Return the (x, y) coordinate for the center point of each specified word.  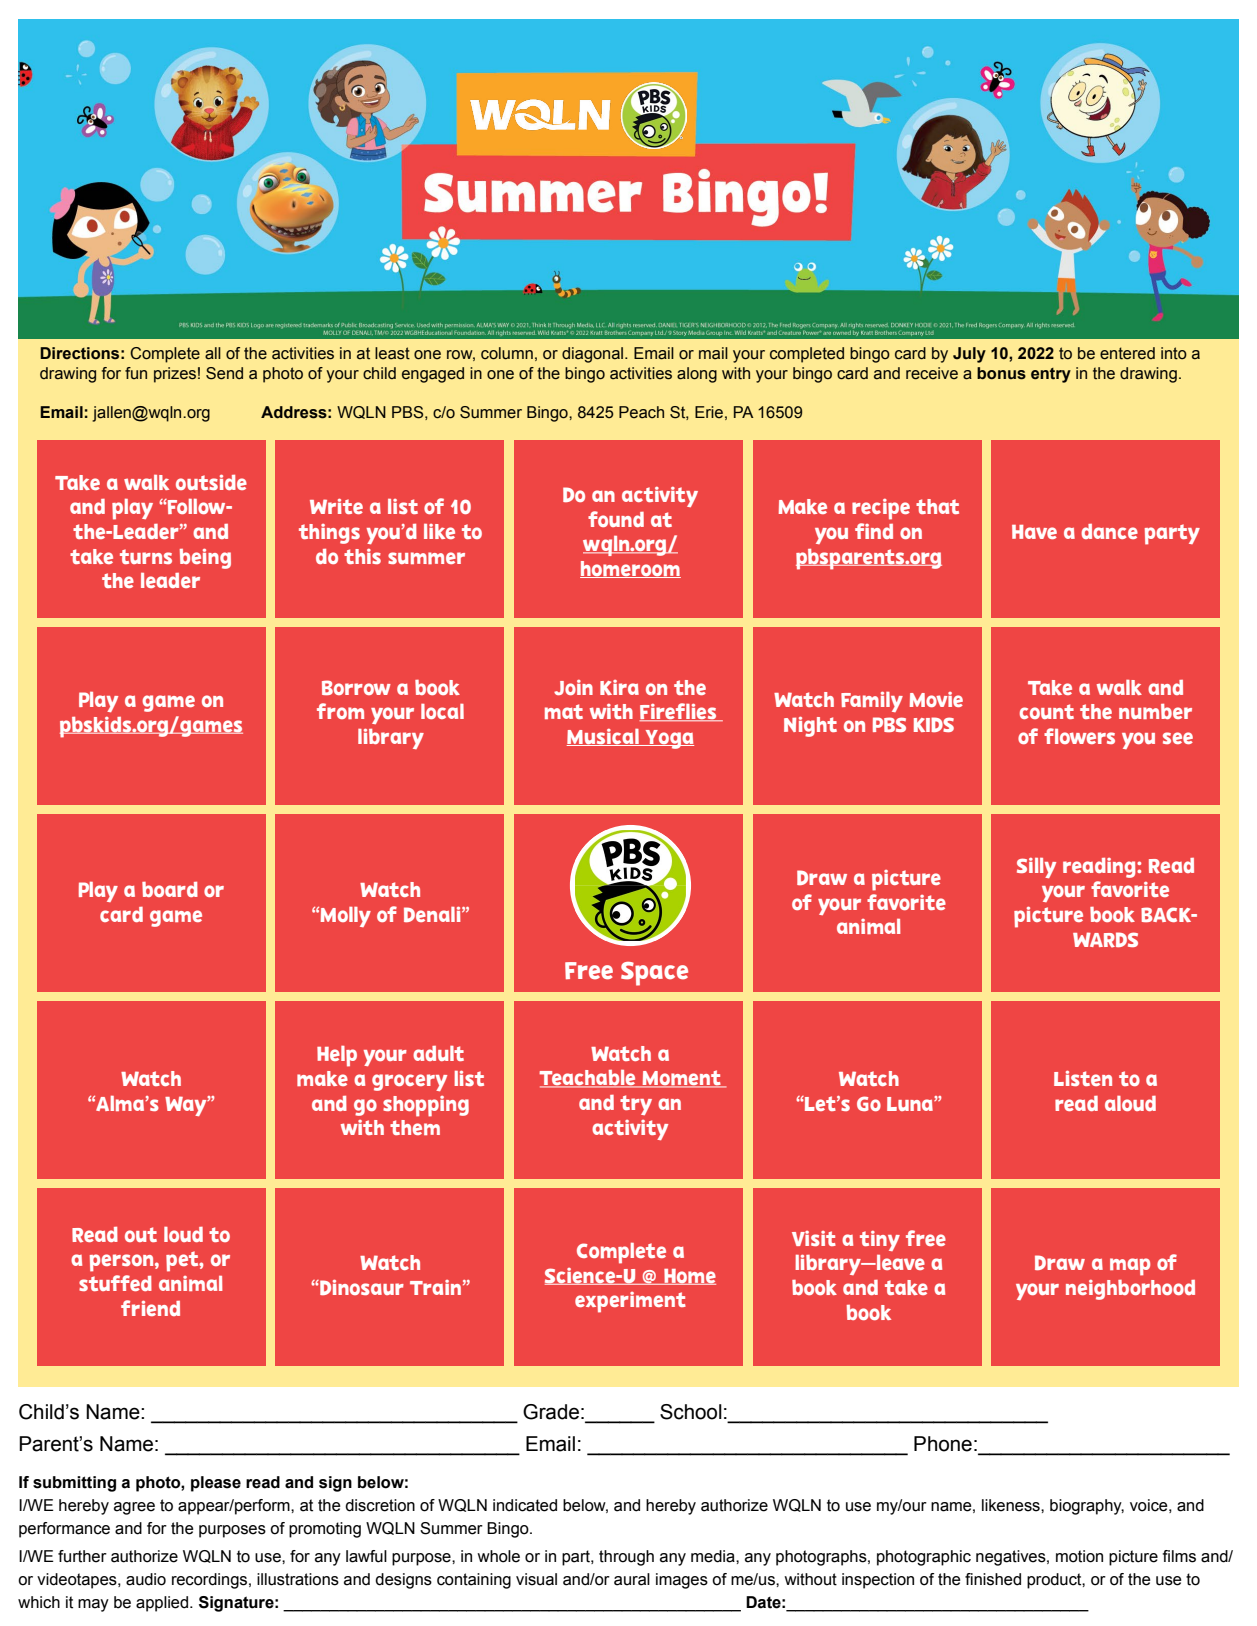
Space (654, 974)
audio (146, 1579)
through (626, 1558)
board (170, 889)
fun (136, 373)
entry (1051, 375)
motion (1079, 1556)
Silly (1036, 868)
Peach (641, 412)
